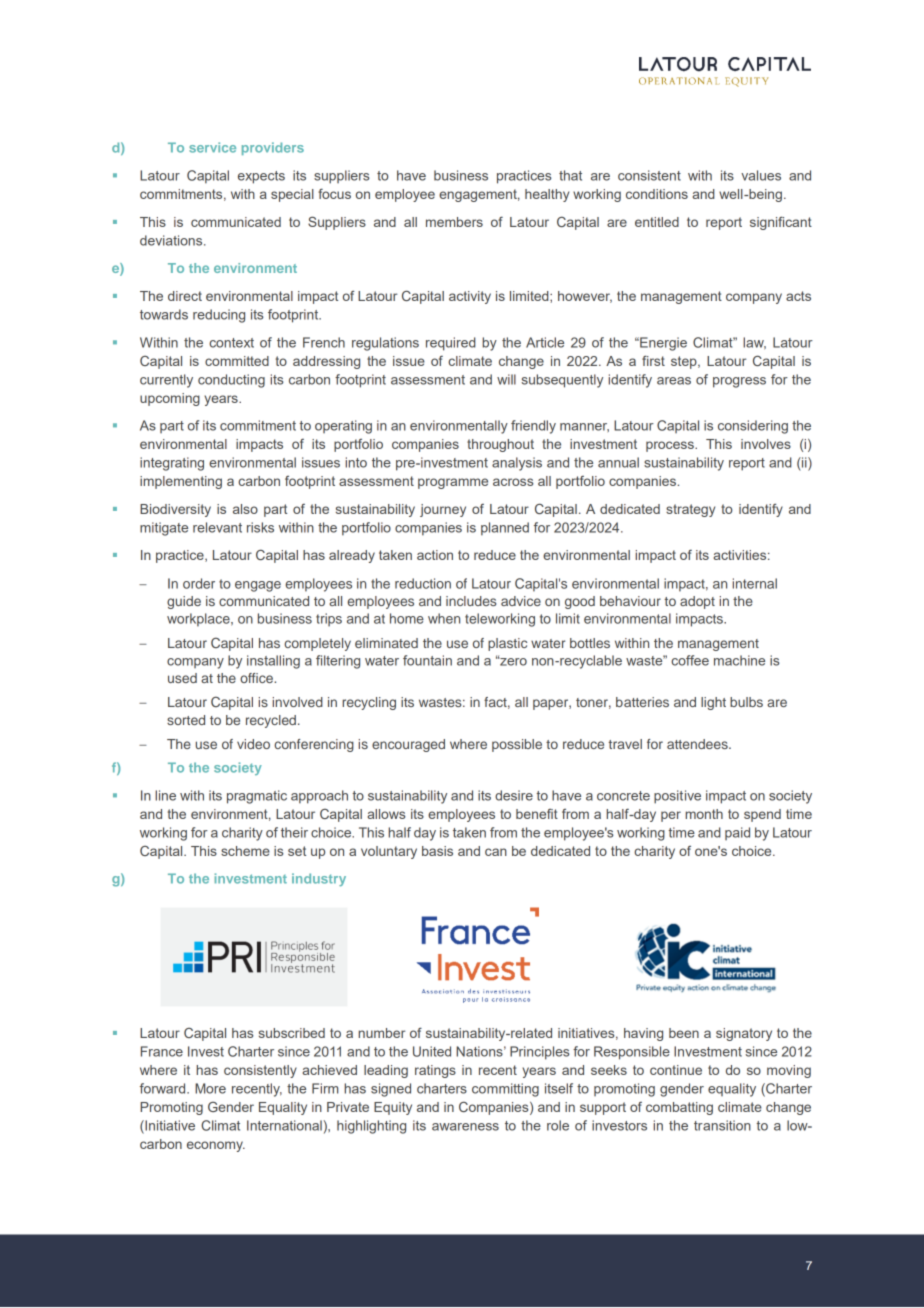 The width and height of the screenshot is (924, 1308). Describe the element at coordinates (245, 509) in the screenshot. I see `also` at that location.
